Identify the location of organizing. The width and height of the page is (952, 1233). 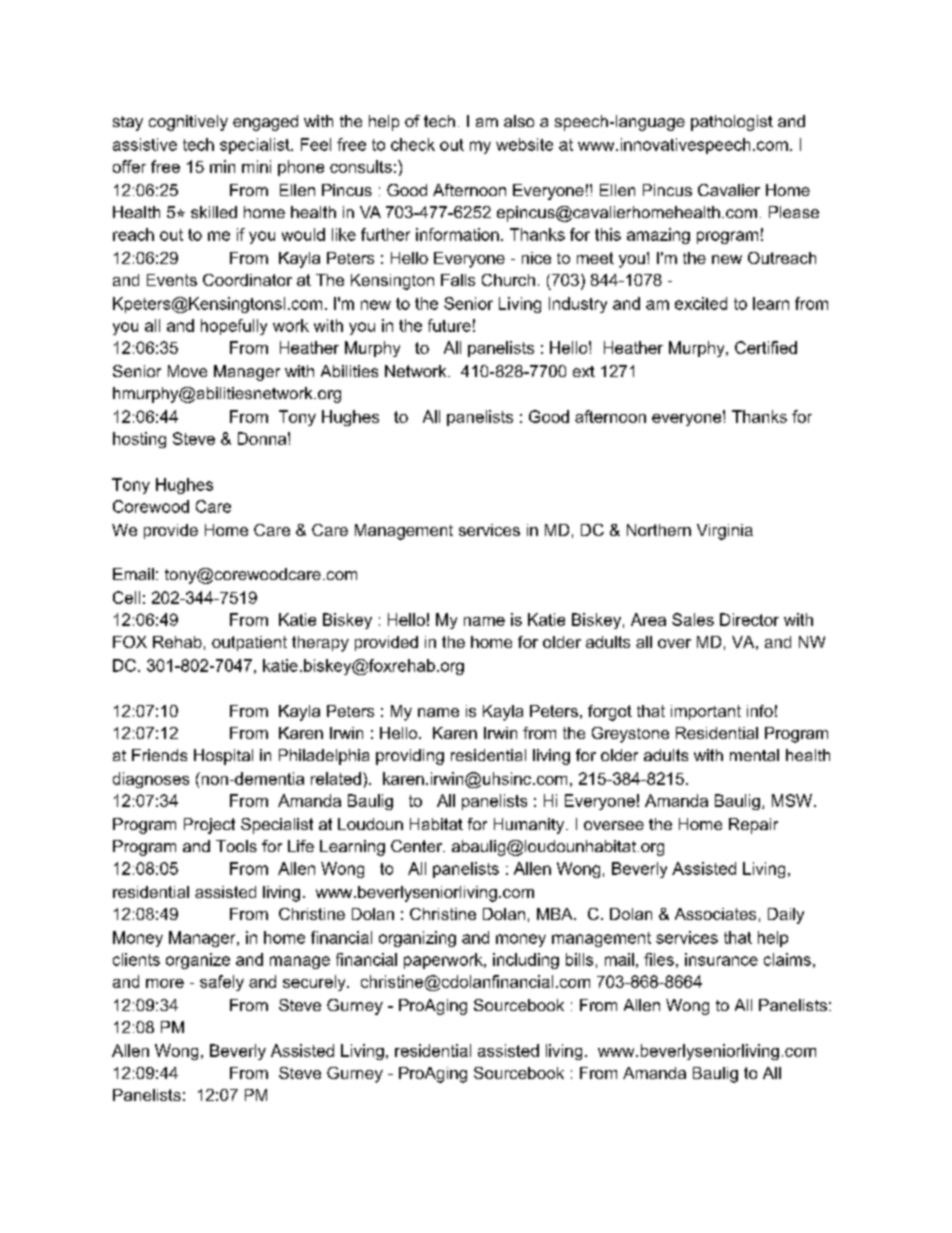
(417, 939).
